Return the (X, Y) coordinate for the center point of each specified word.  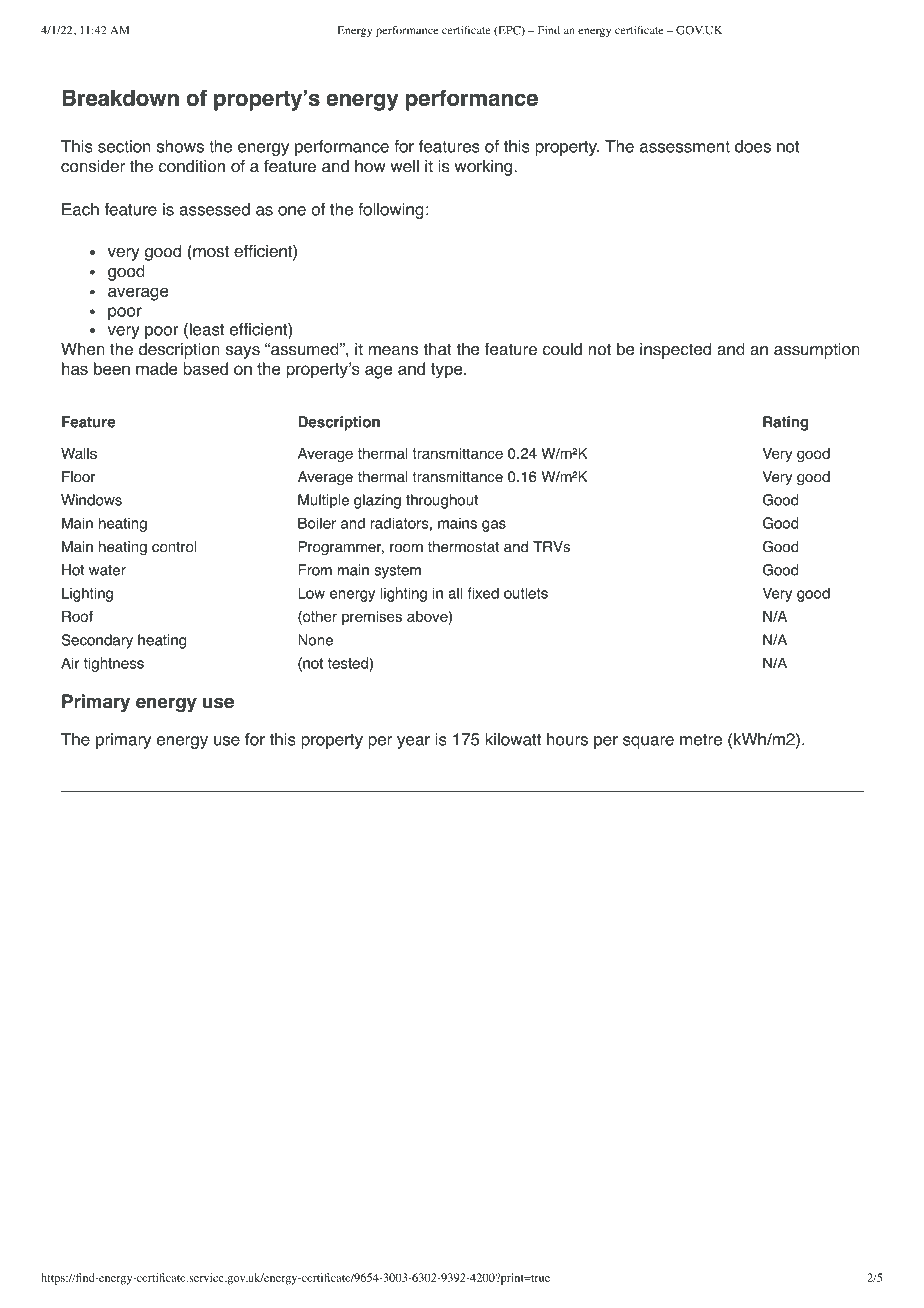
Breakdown (120, 98)
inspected (675, 350)
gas (494, 526)
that (437, 349)
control (174, 547)
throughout (442, 501)
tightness (114, 664)
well (404, 166)
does (753, 146)
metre (701, 740)
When (83, 349)
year (413, 742)
